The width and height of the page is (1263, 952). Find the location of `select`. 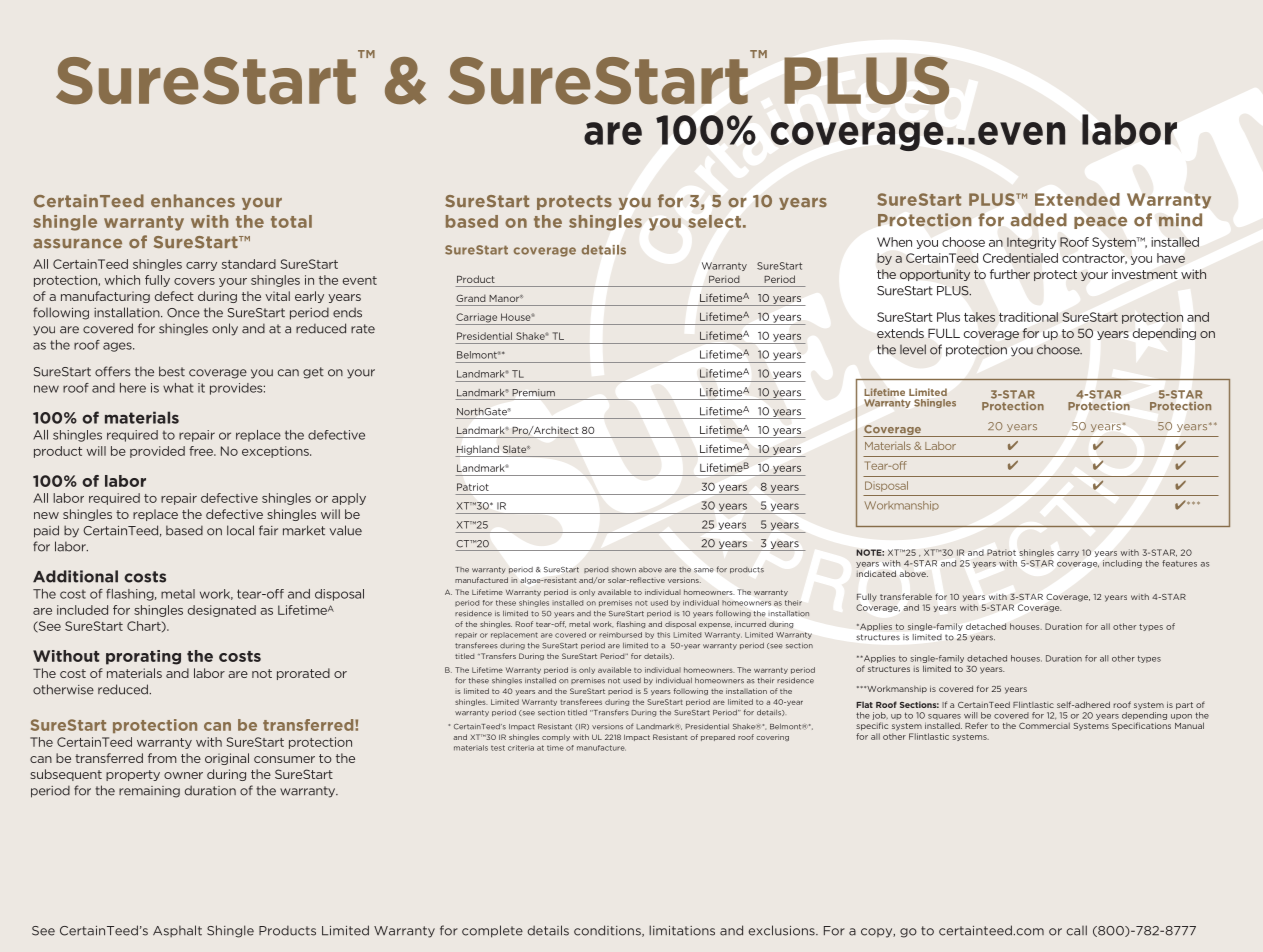

select is located at coordinates (714, 221).
